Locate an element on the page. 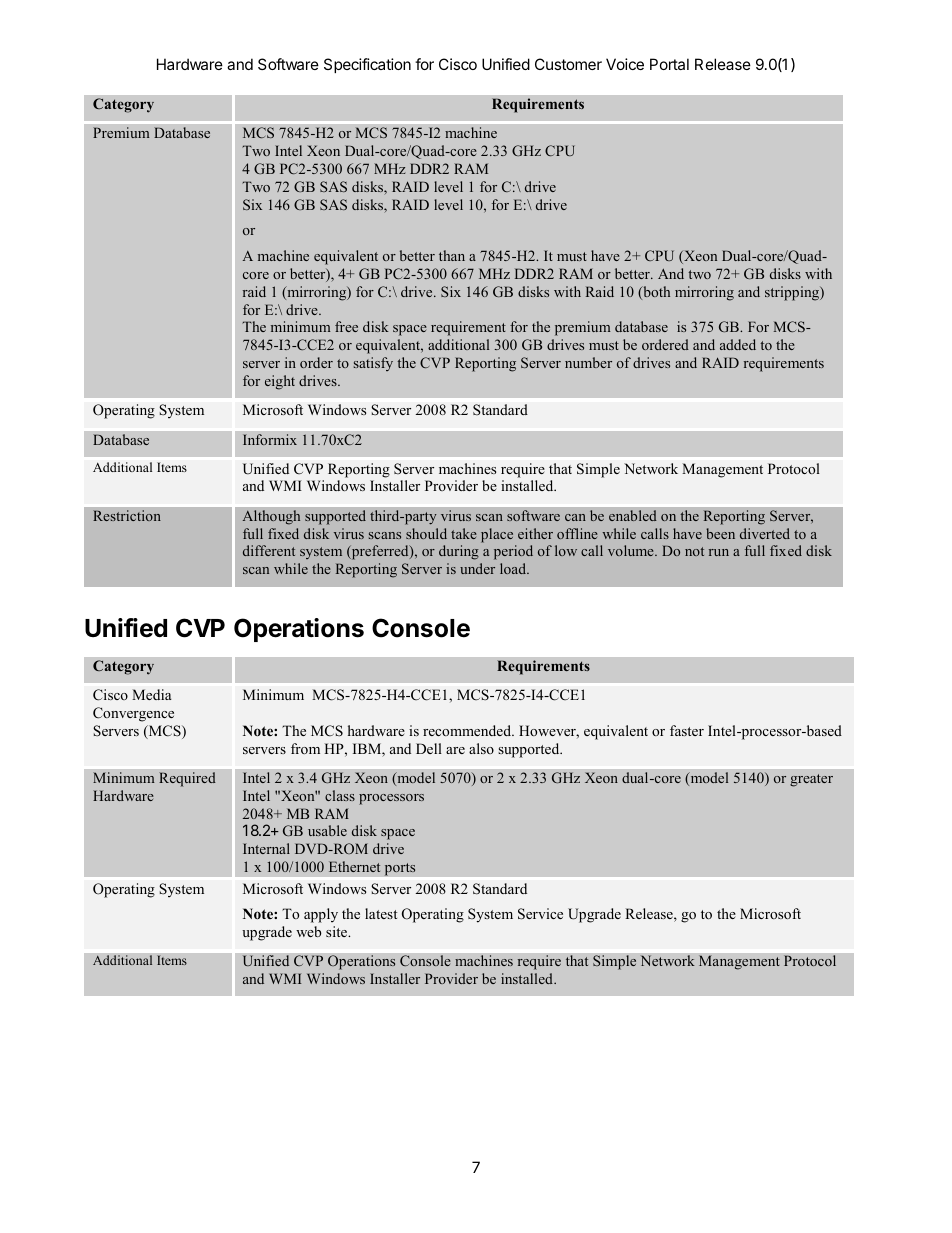 This image has width=952, height=1233. Portal is located at coordinates (669, 64).
